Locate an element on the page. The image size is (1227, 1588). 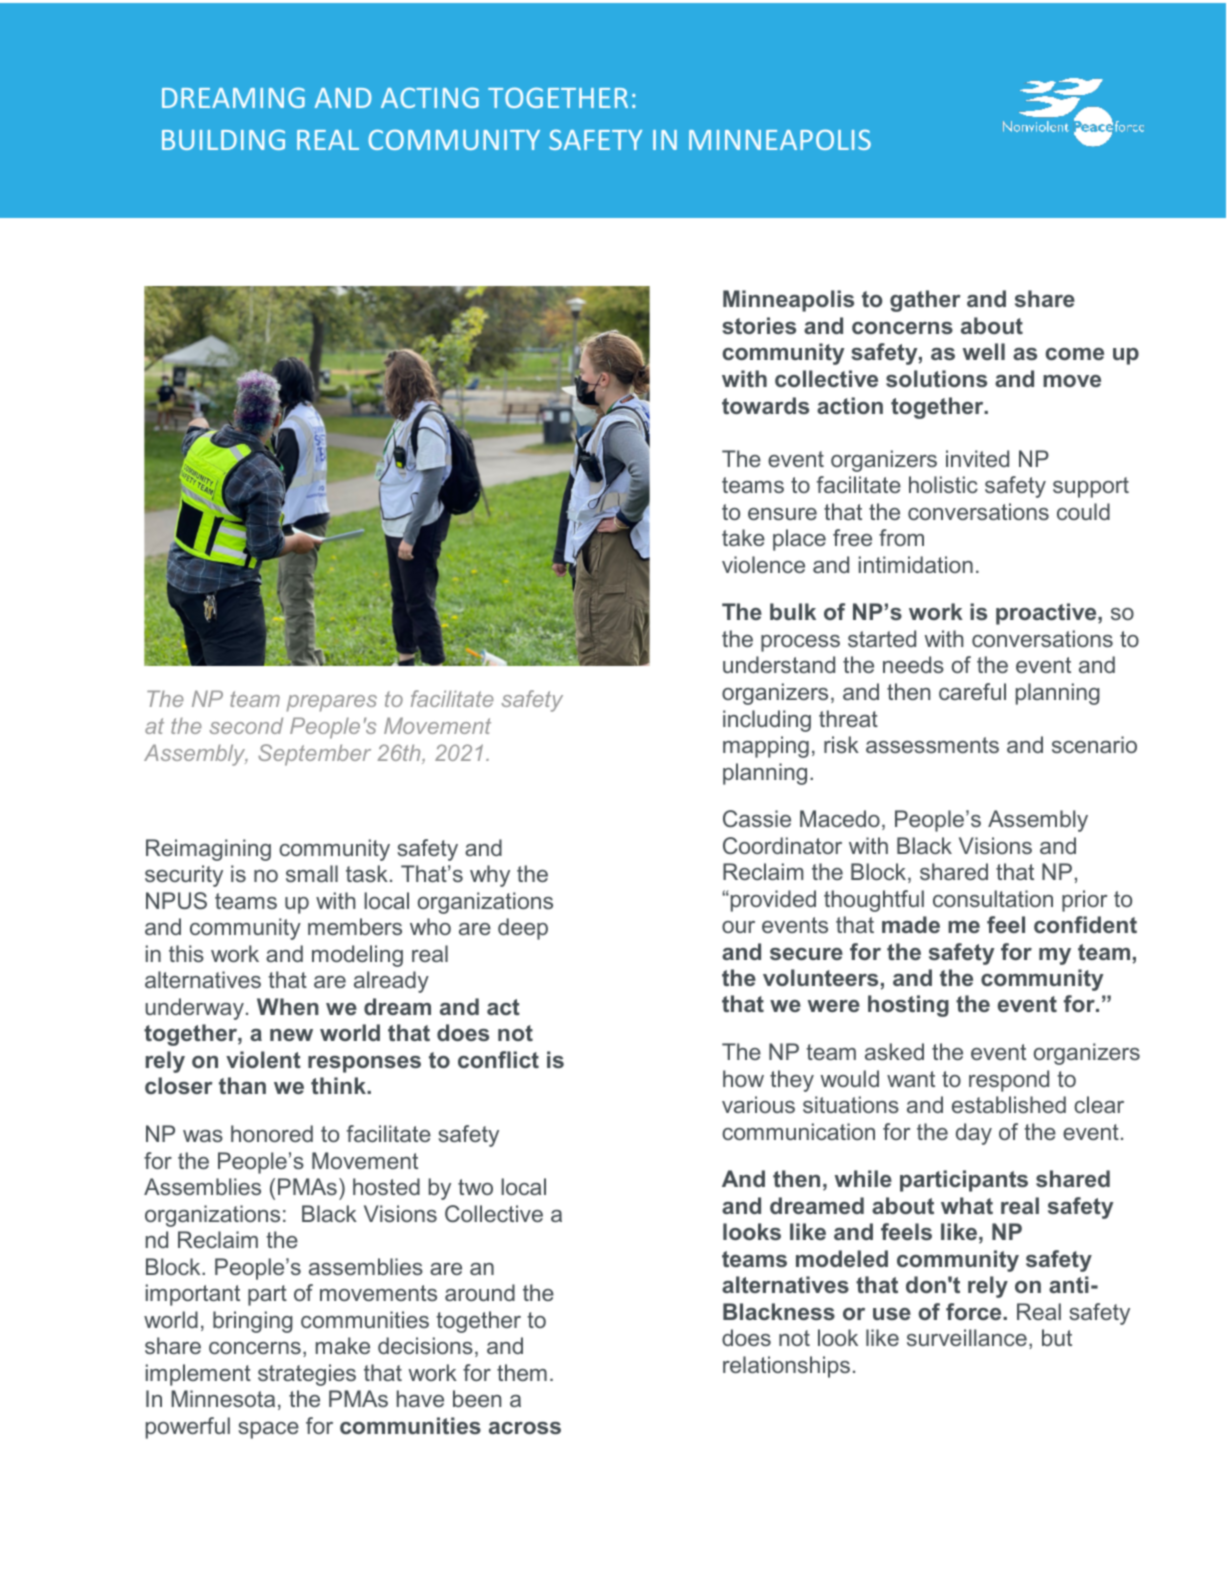
September is located at coordinates (314, 755).
